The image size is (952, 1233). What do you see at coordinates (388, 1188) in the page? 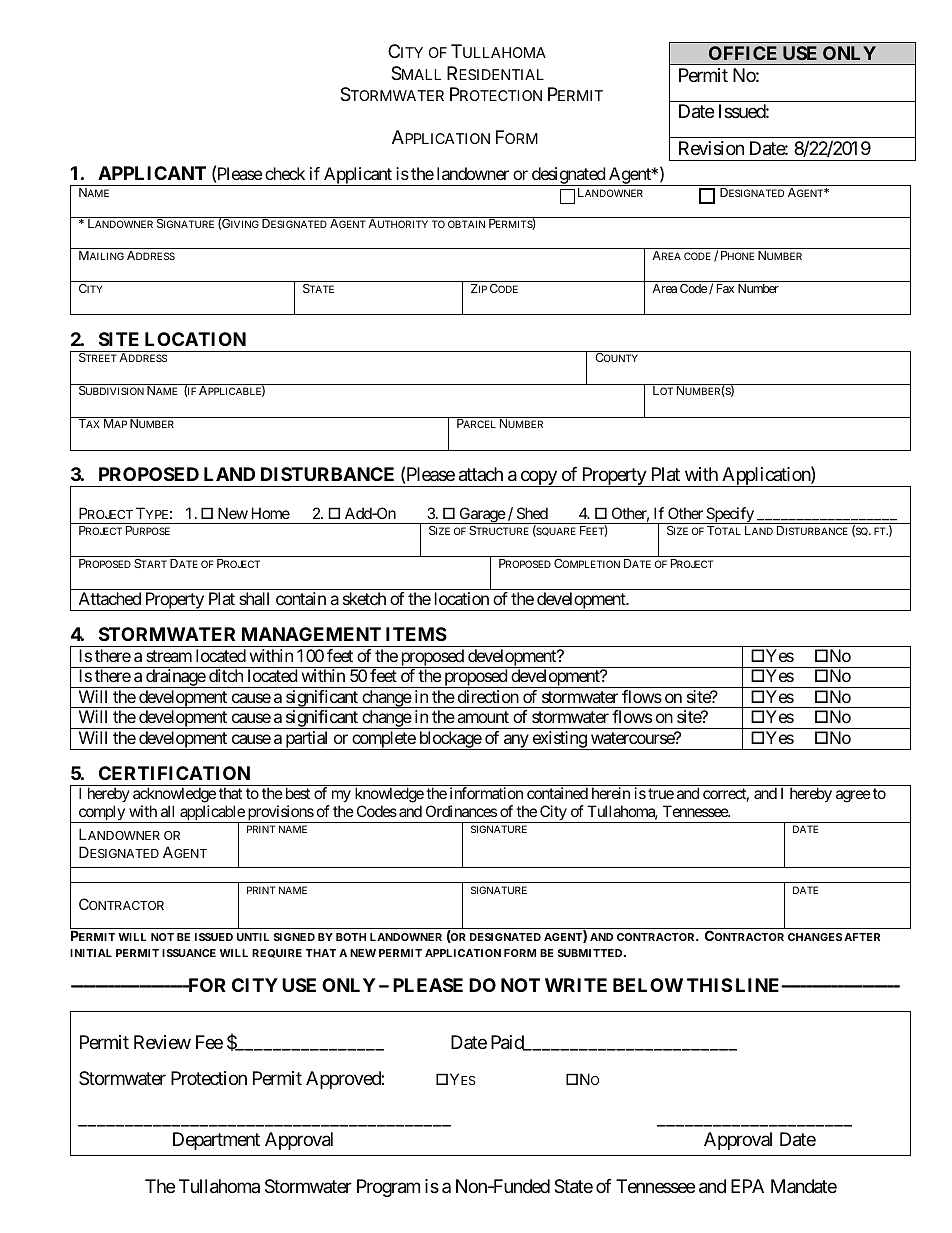
I see `Program` at bounding box center [388, 1188].
